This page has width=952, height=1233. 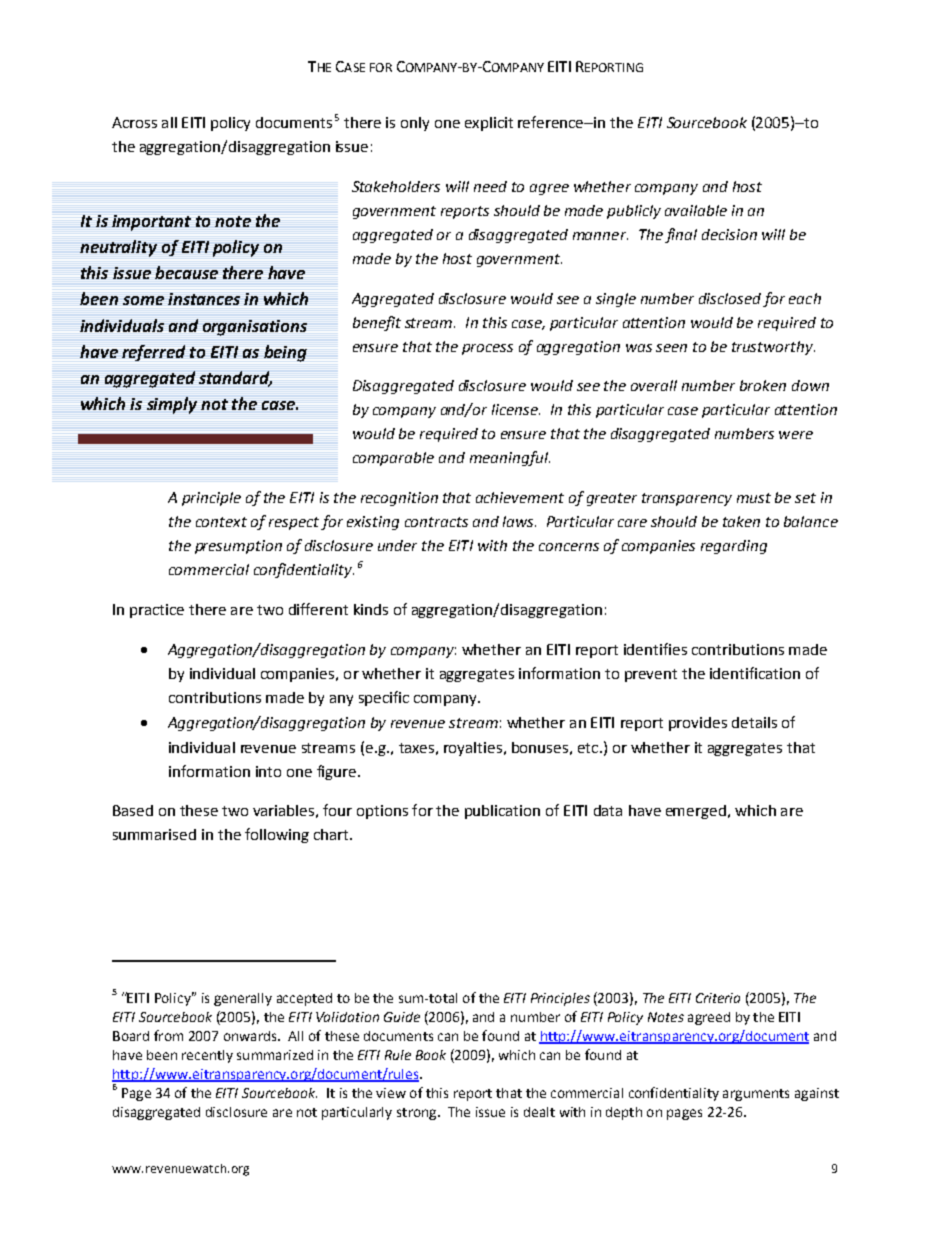 I want to click on into, so click(x=268, y=771).
